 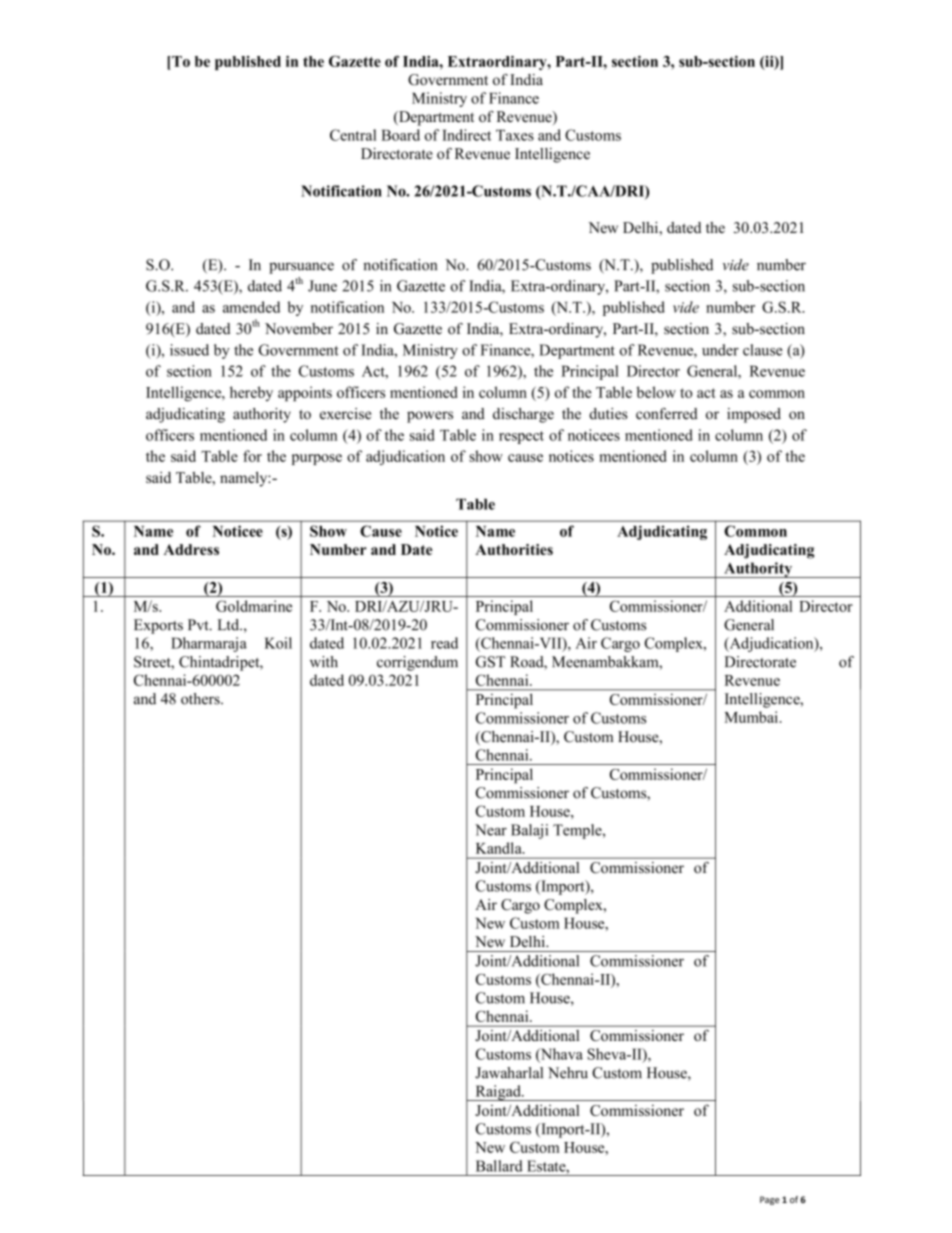 I want to click on Indirect, so click(x=466, y=135).
